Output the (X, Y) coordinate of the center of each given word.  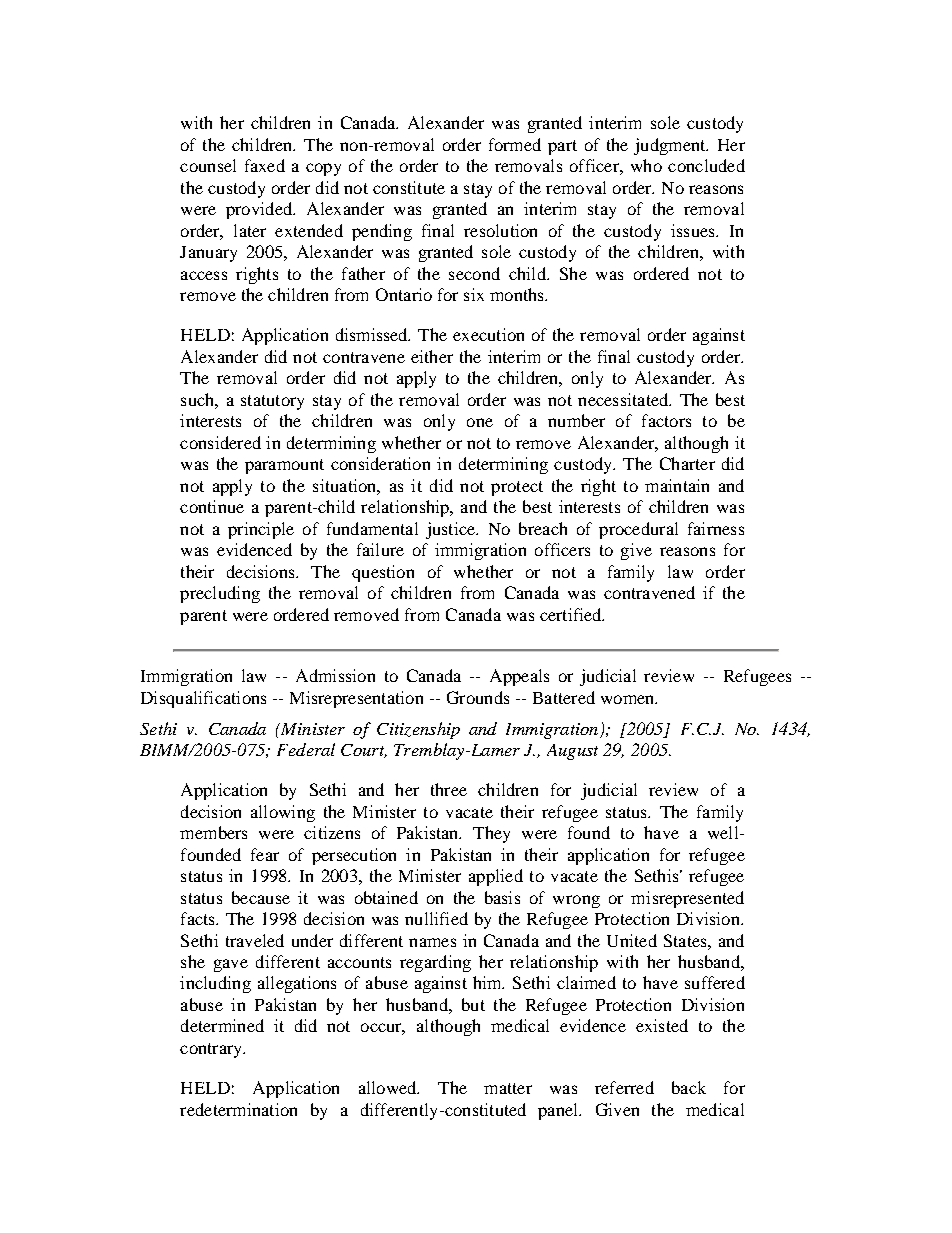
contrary (212, 1050)
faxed (265, 165)
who (646, 165)
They (491, 834)
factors (666, 420)
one (480, 422)
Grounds (478, 697)
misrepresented (687, 899)
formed (515, 144)
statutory (272, 402)
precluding (220, 594)
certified (572, 614)
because (261, 897)
